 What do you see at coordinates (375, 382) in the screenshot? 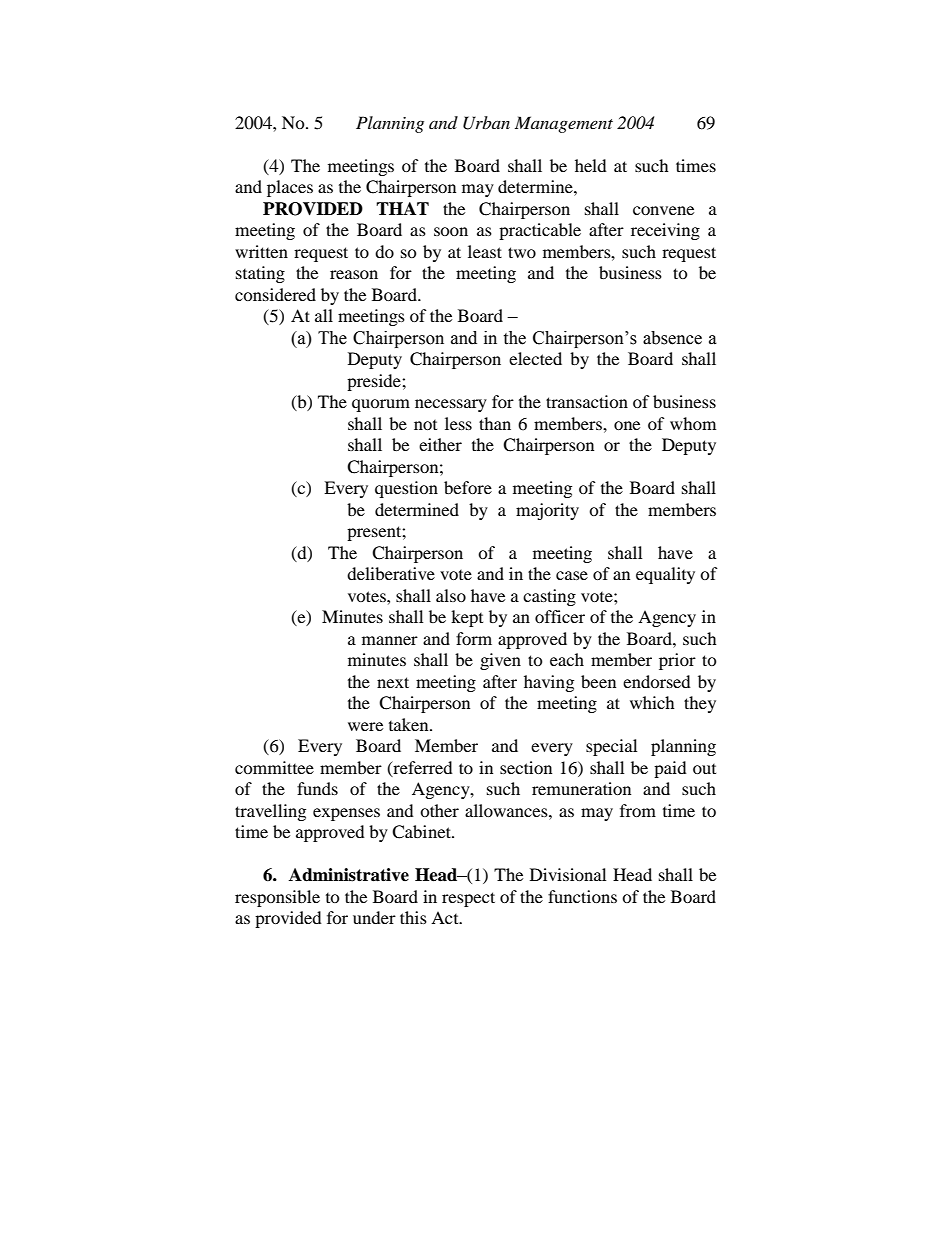
I see `preside` at bounding box center [375, 382].
